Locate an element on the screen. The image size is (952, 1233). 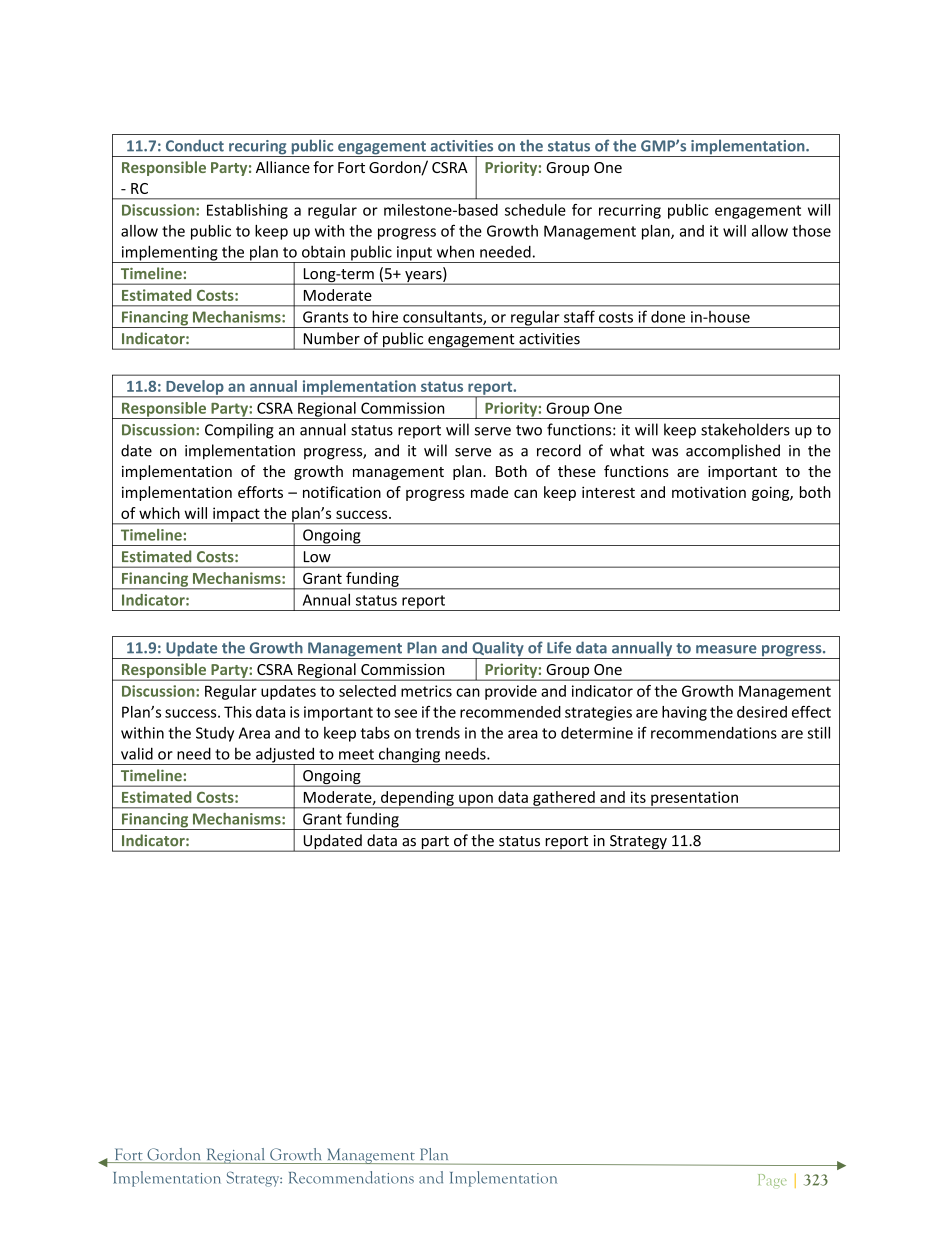
adjusted is located at coordinates (285, 756).
